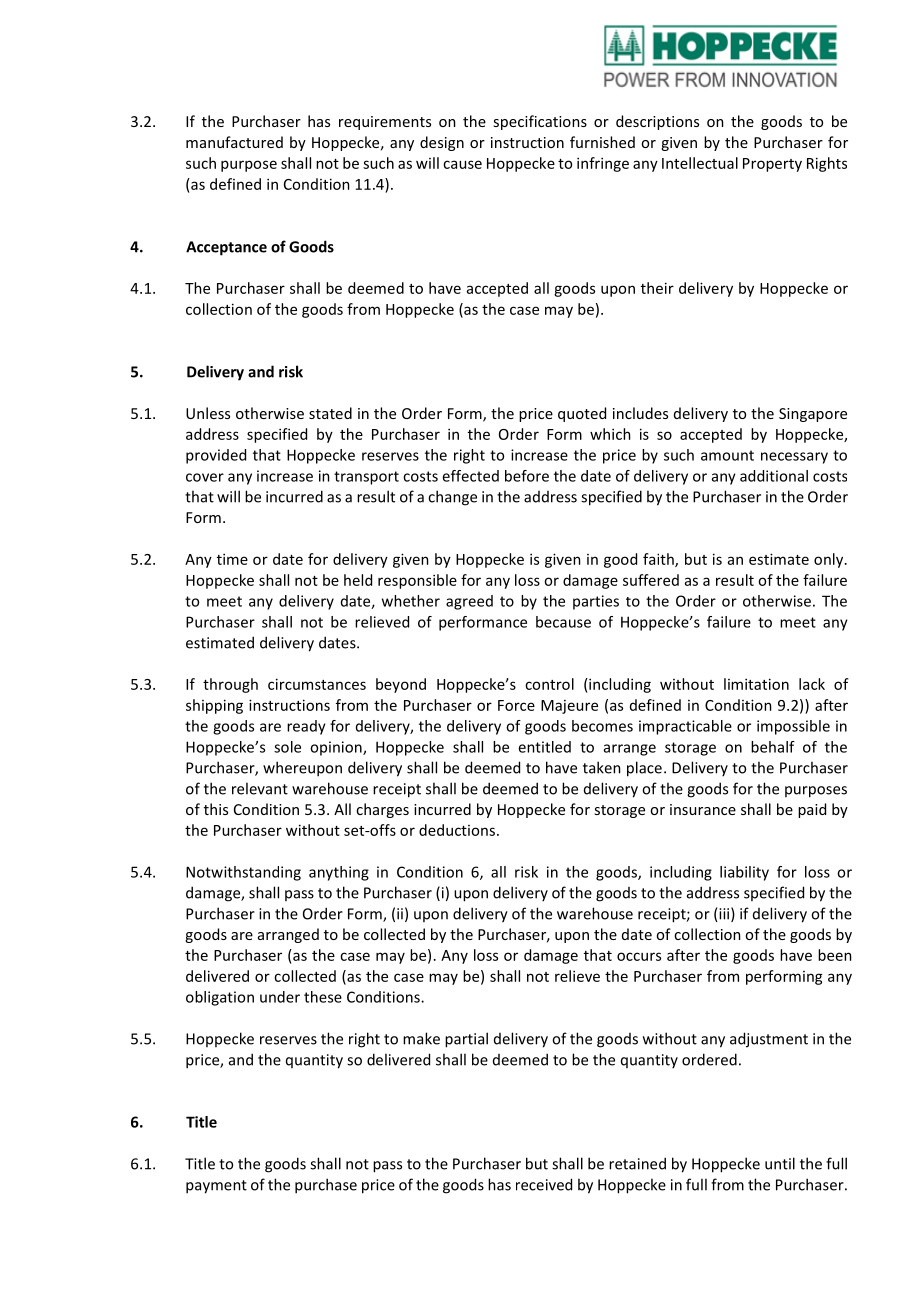  Describe the element at coordinates (772, 165) in the page. I see `Property` at that location.
